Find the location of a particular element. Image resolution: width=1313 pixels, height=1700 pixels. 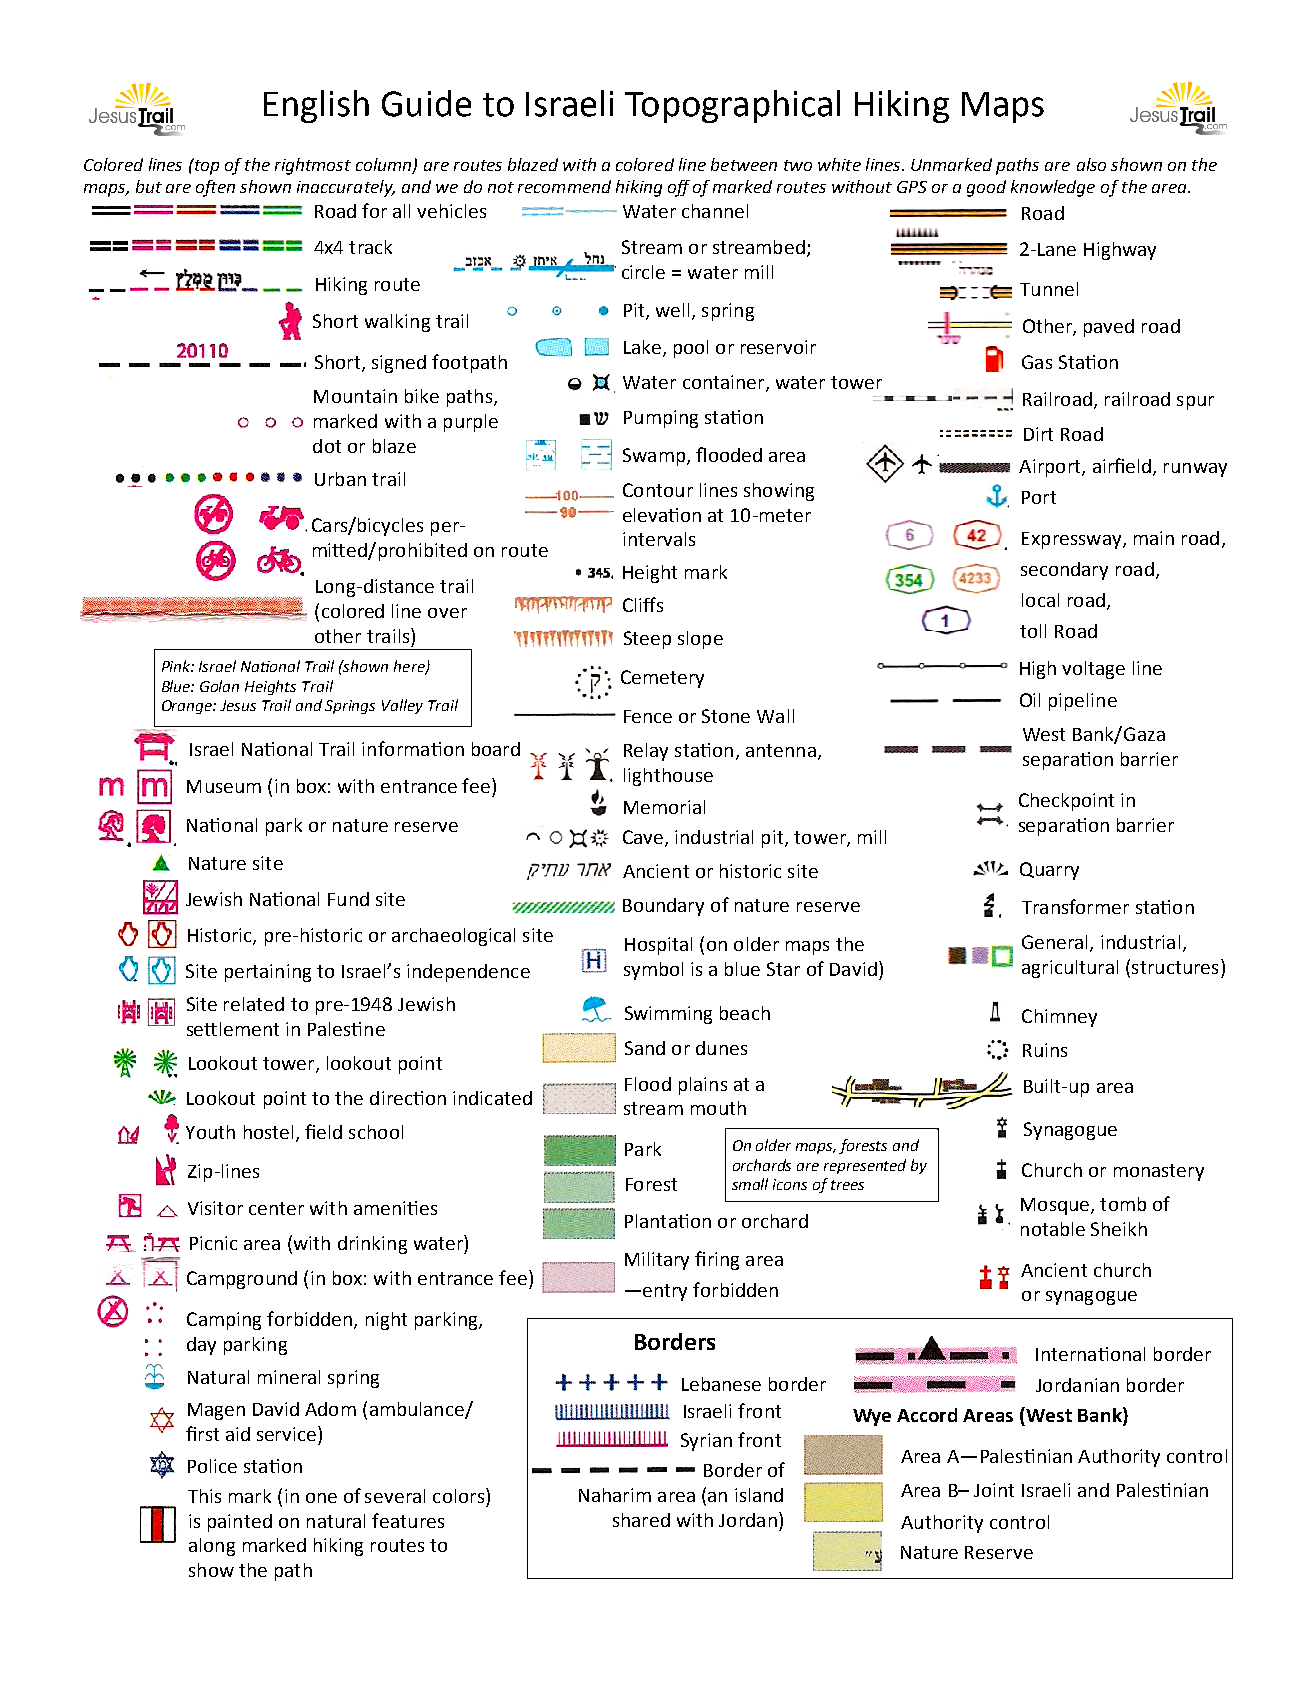

Contour is located at coordinates (658, 490).
